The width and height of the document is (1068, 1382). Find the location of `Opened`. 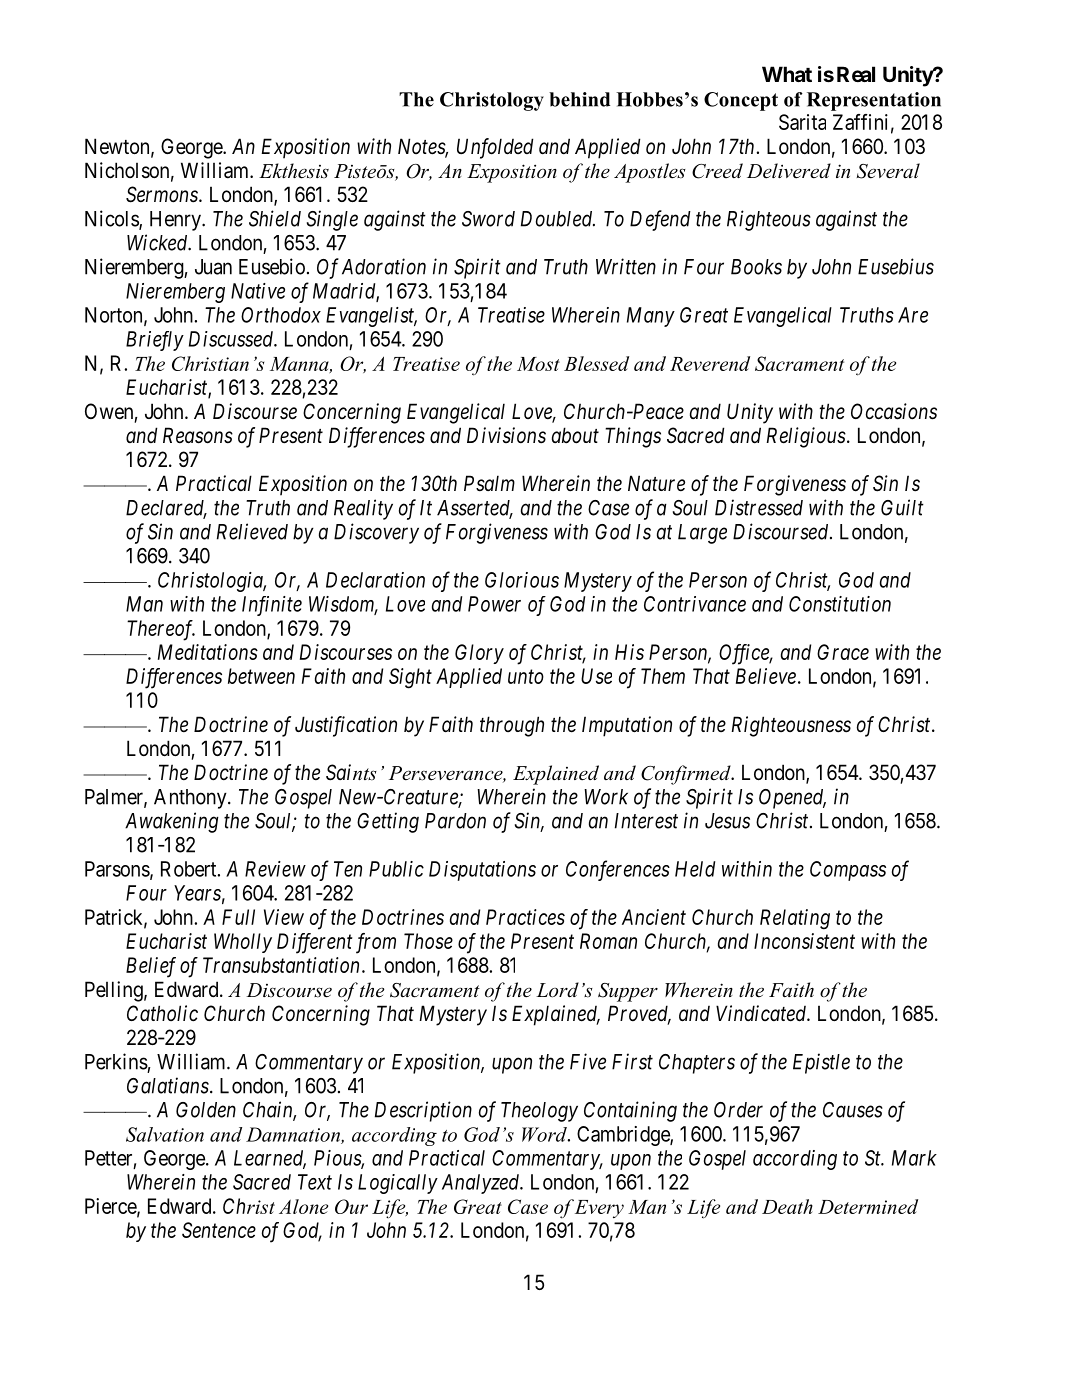

Opened is located at coordinates (792, 799).
